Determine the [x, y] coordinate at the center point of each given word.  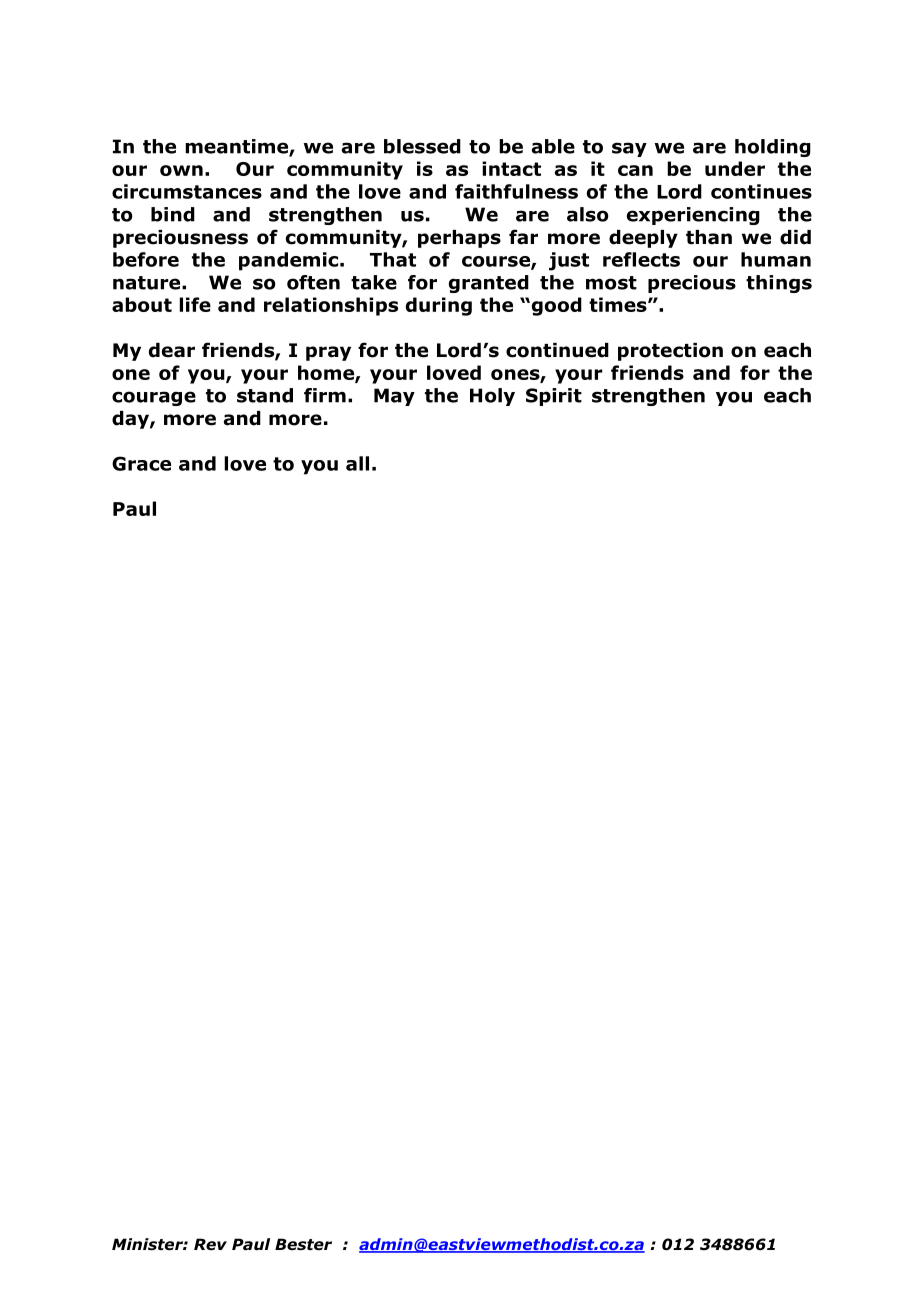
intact [511, 168]
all [357, 463]
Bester [303, 1244]
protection [670, 352]
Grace [141, 463]
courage [154, 398]
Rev [210, 1244]
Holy [492, 397]
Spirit [554, 397]
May [394, 397]
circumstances [187, 191]
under [735, 168]
